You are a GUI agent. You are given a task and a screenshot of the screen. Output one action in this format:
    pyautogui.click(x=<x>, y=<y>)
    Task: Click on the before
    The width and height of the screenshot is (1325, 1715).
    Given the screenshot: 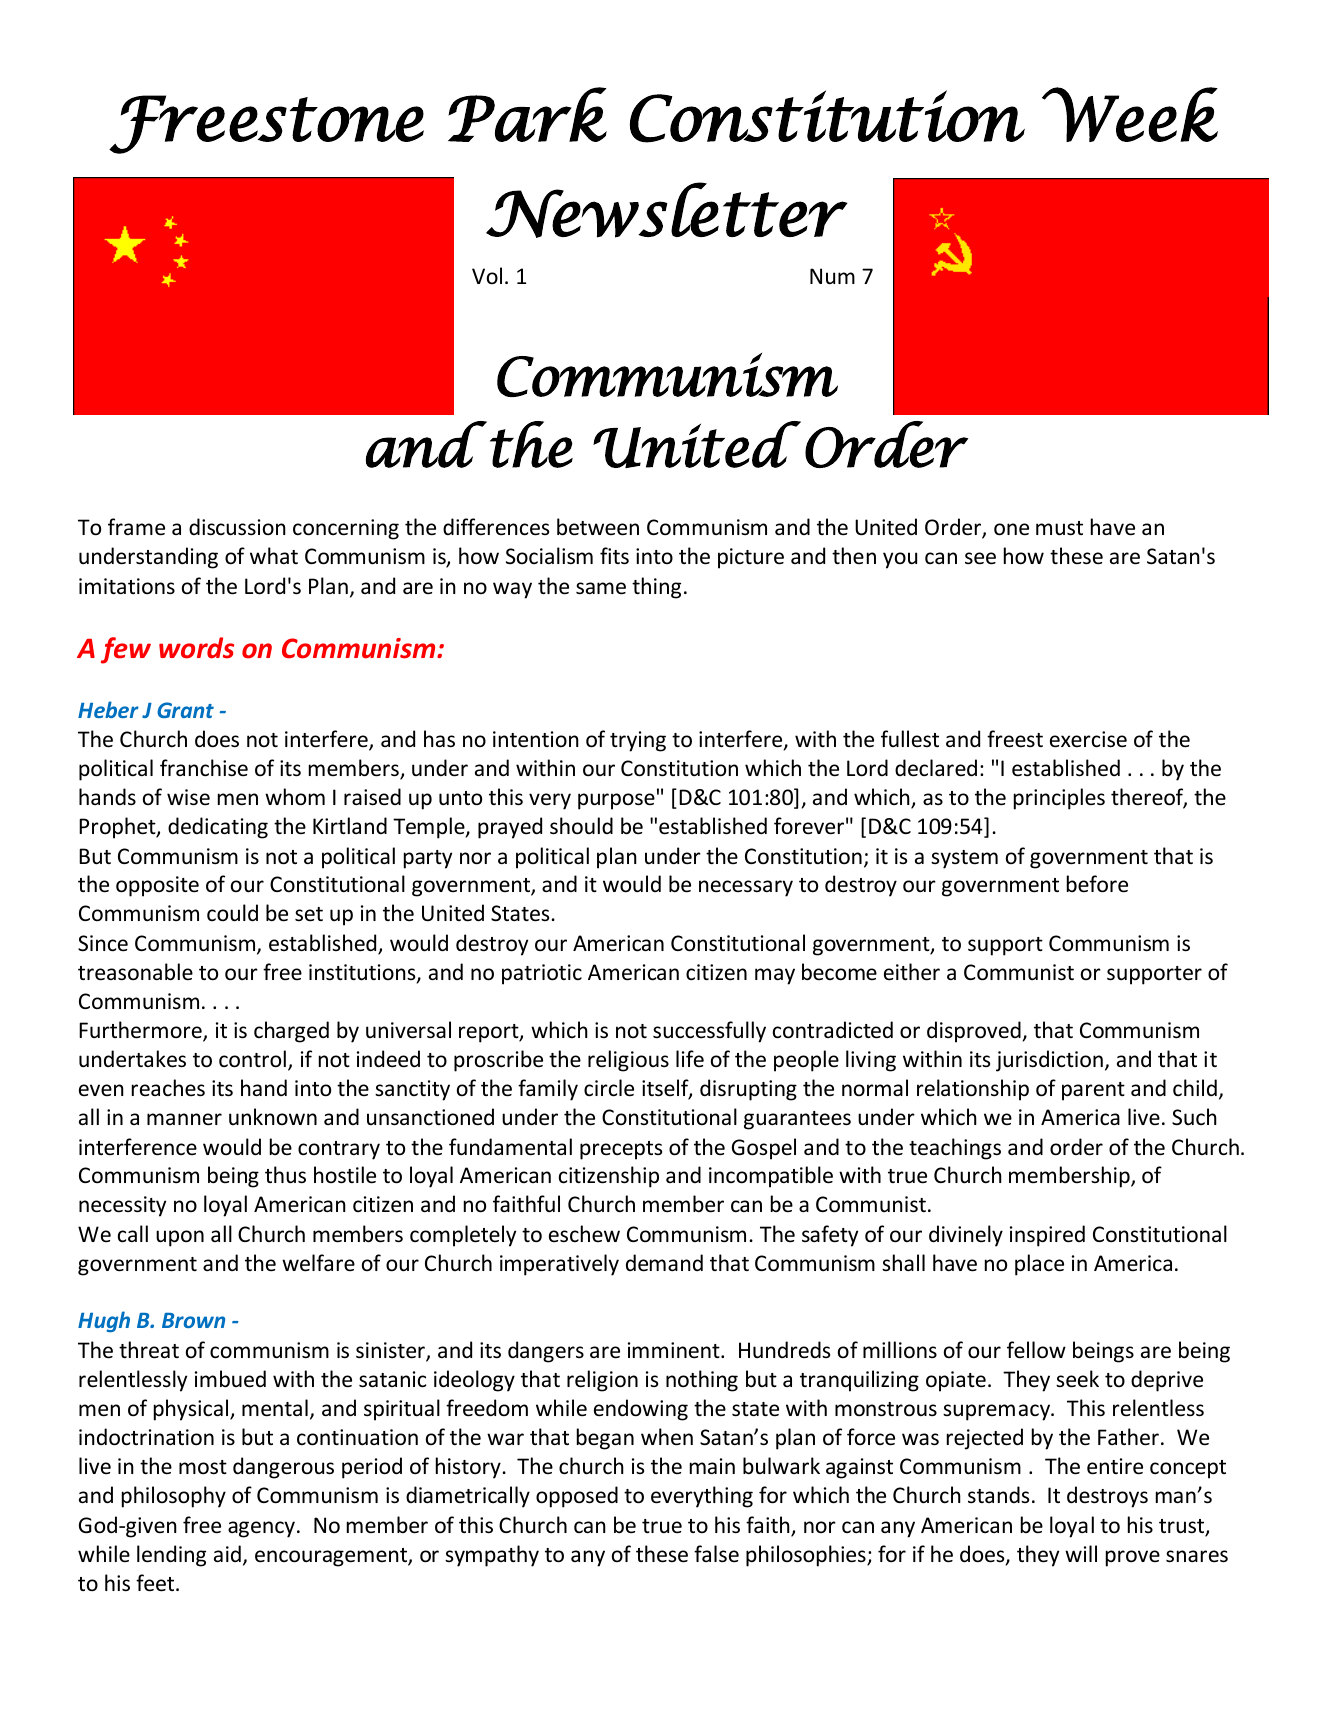 What is the action you would take?
    pyautogui.click(x=1097, y=884)
